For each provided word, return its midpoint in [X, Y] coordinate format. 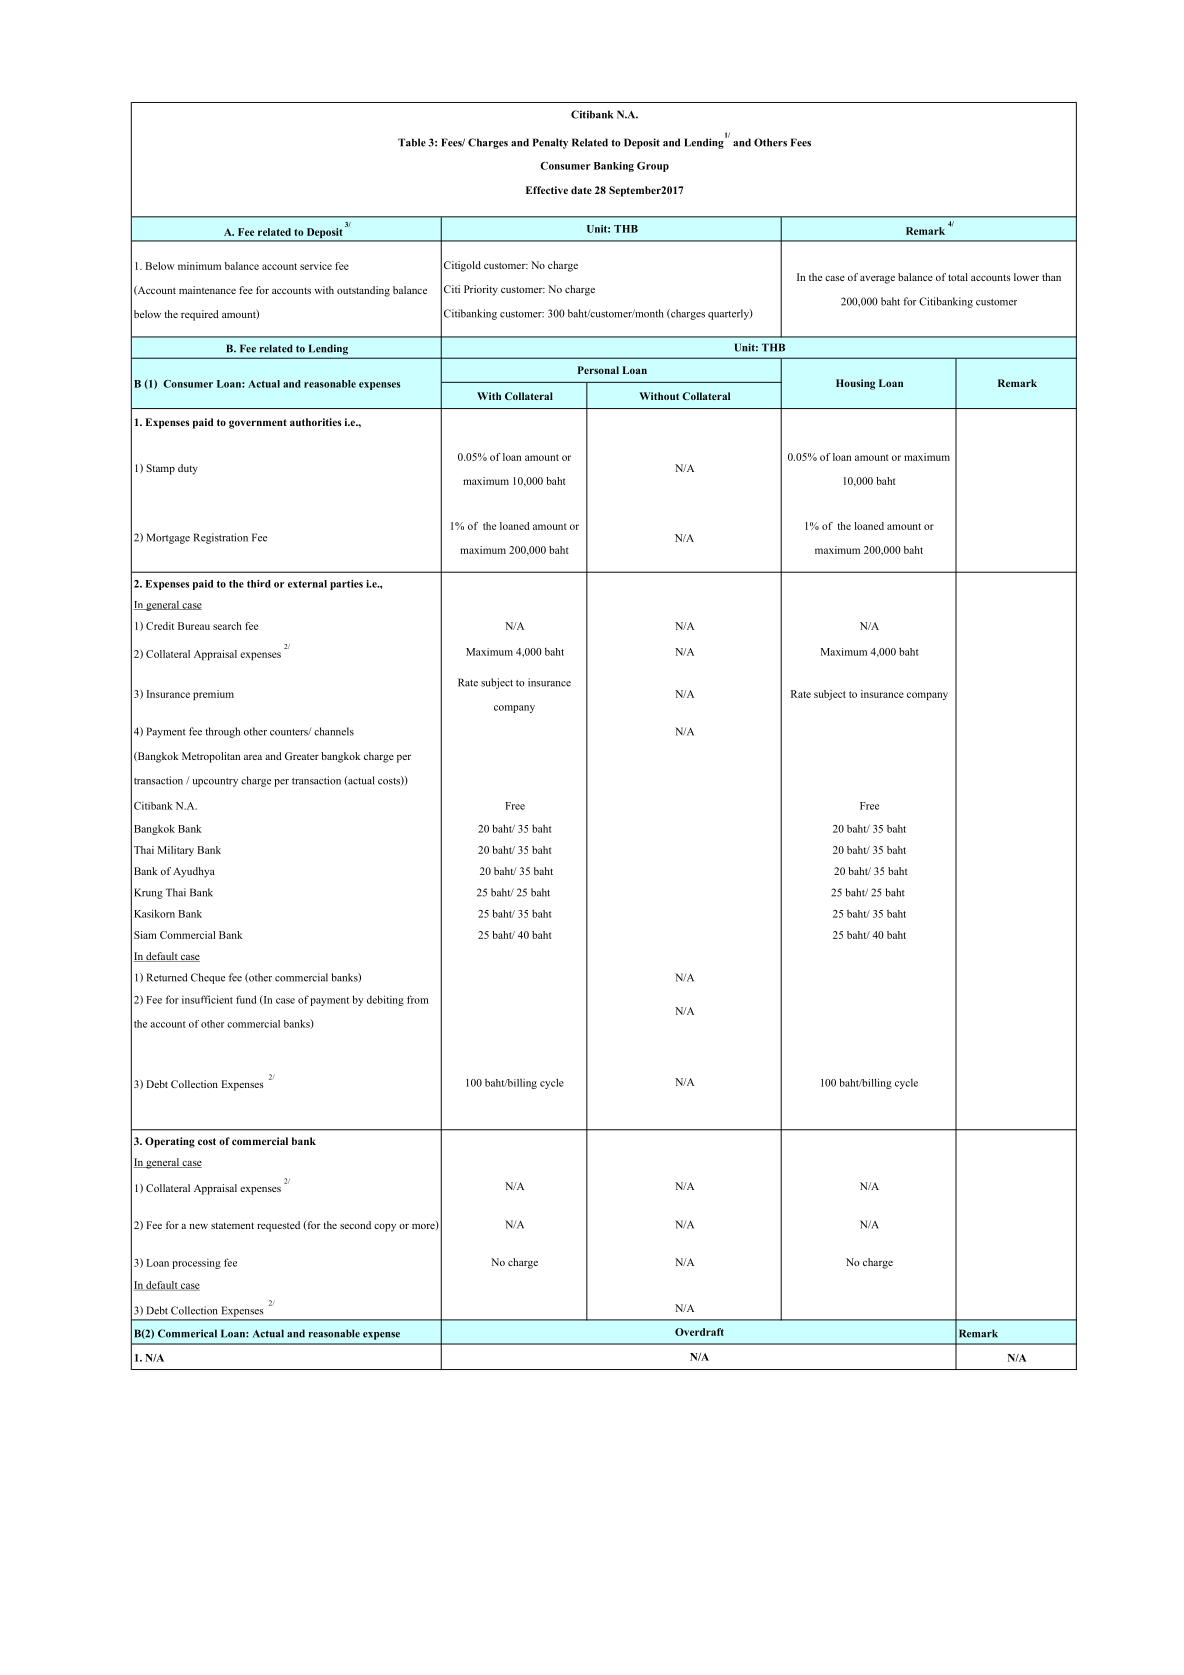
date [581, 190]
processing [196, 1264]
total [958, 277]
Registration [220, 538]
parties [346, 585]
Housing [855, 384]
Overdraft [699, 1332]
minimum [199, 266]
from [418, 999]
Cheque [208, 978]
